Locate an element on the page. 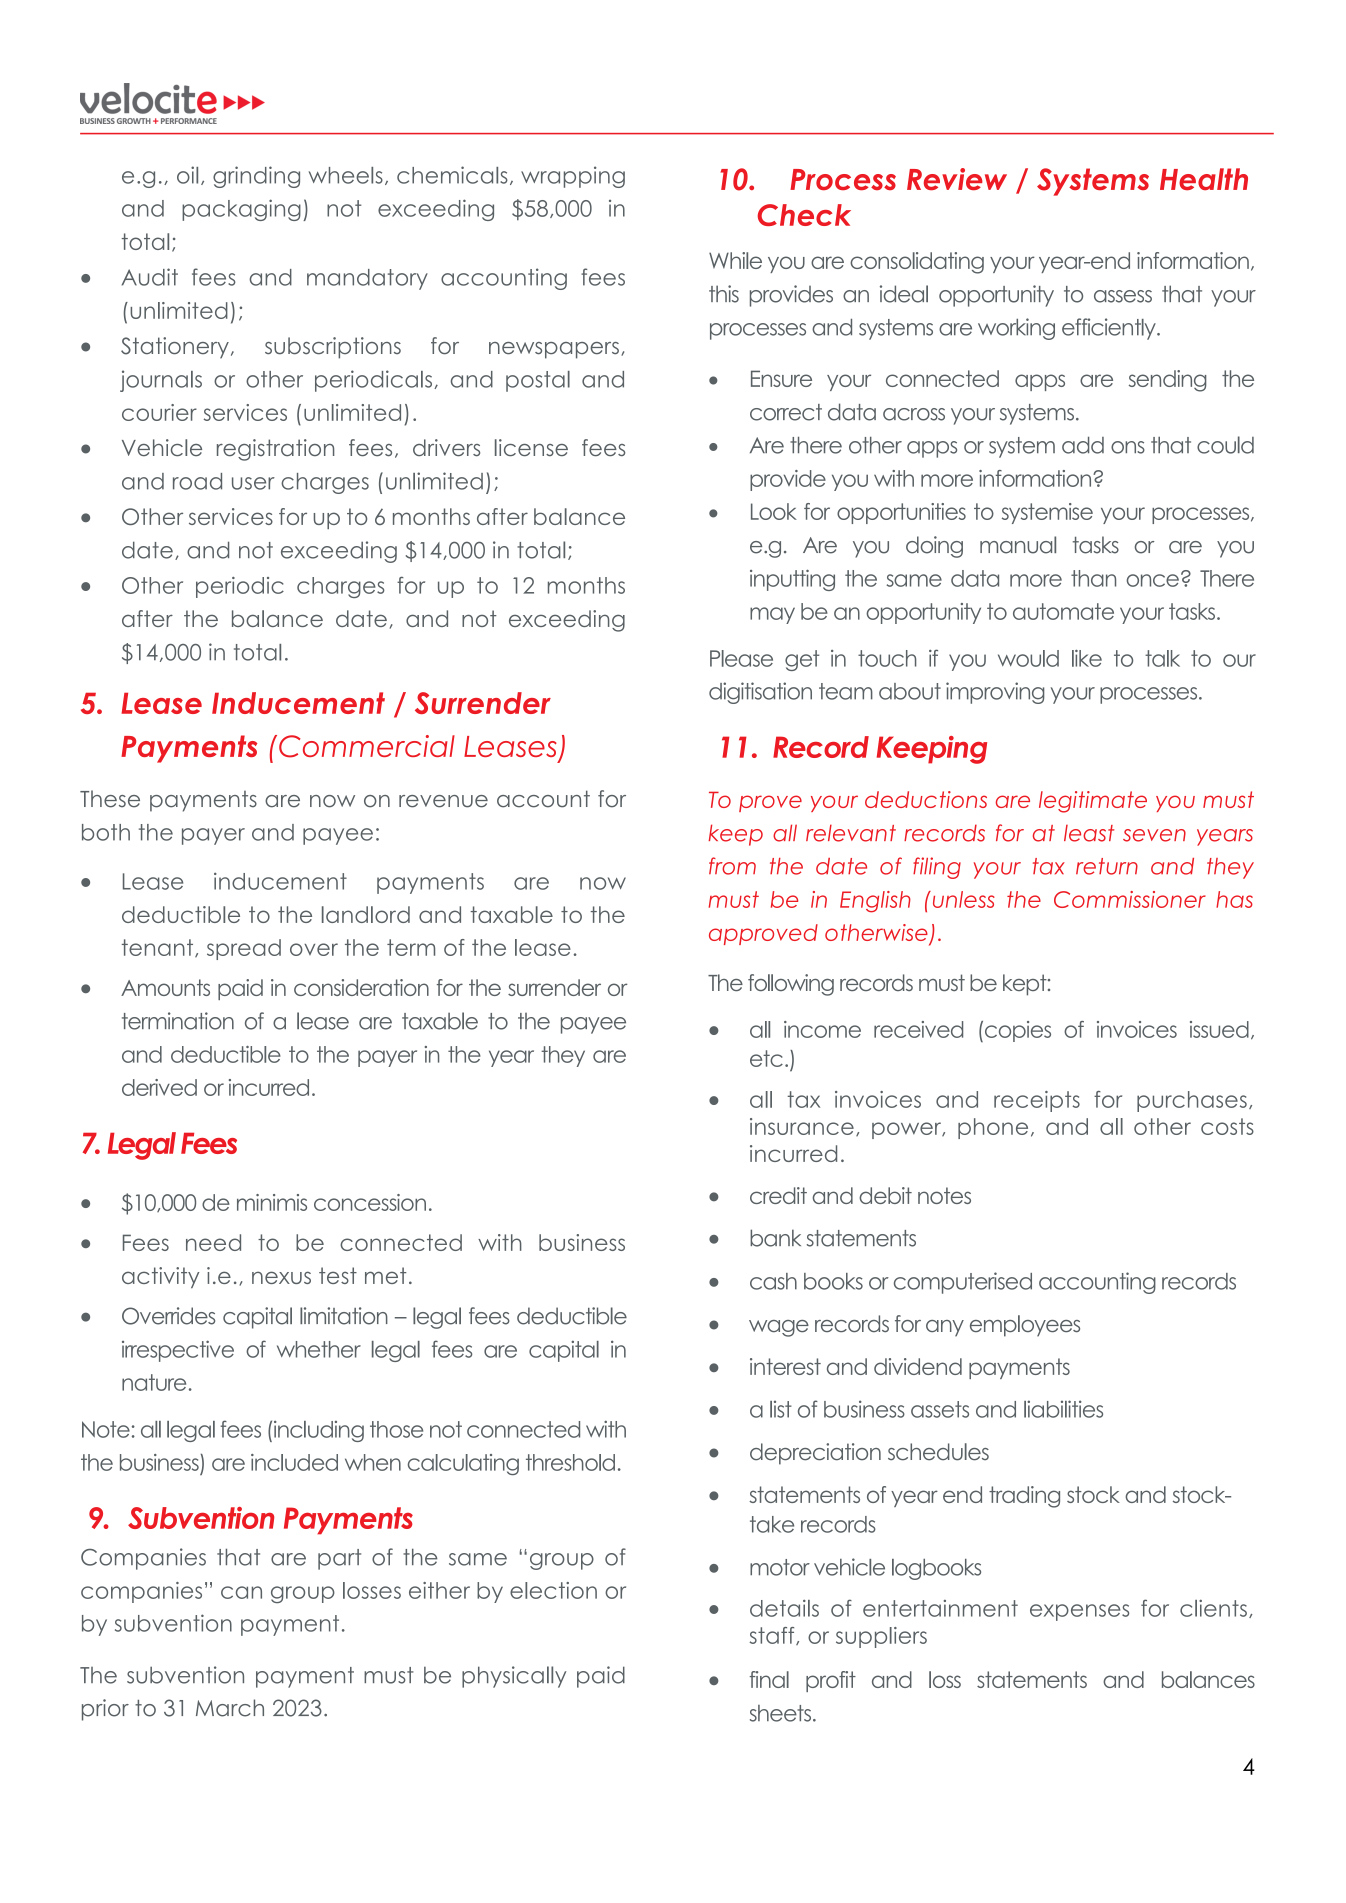  While is located at coordinates (735, 260).
